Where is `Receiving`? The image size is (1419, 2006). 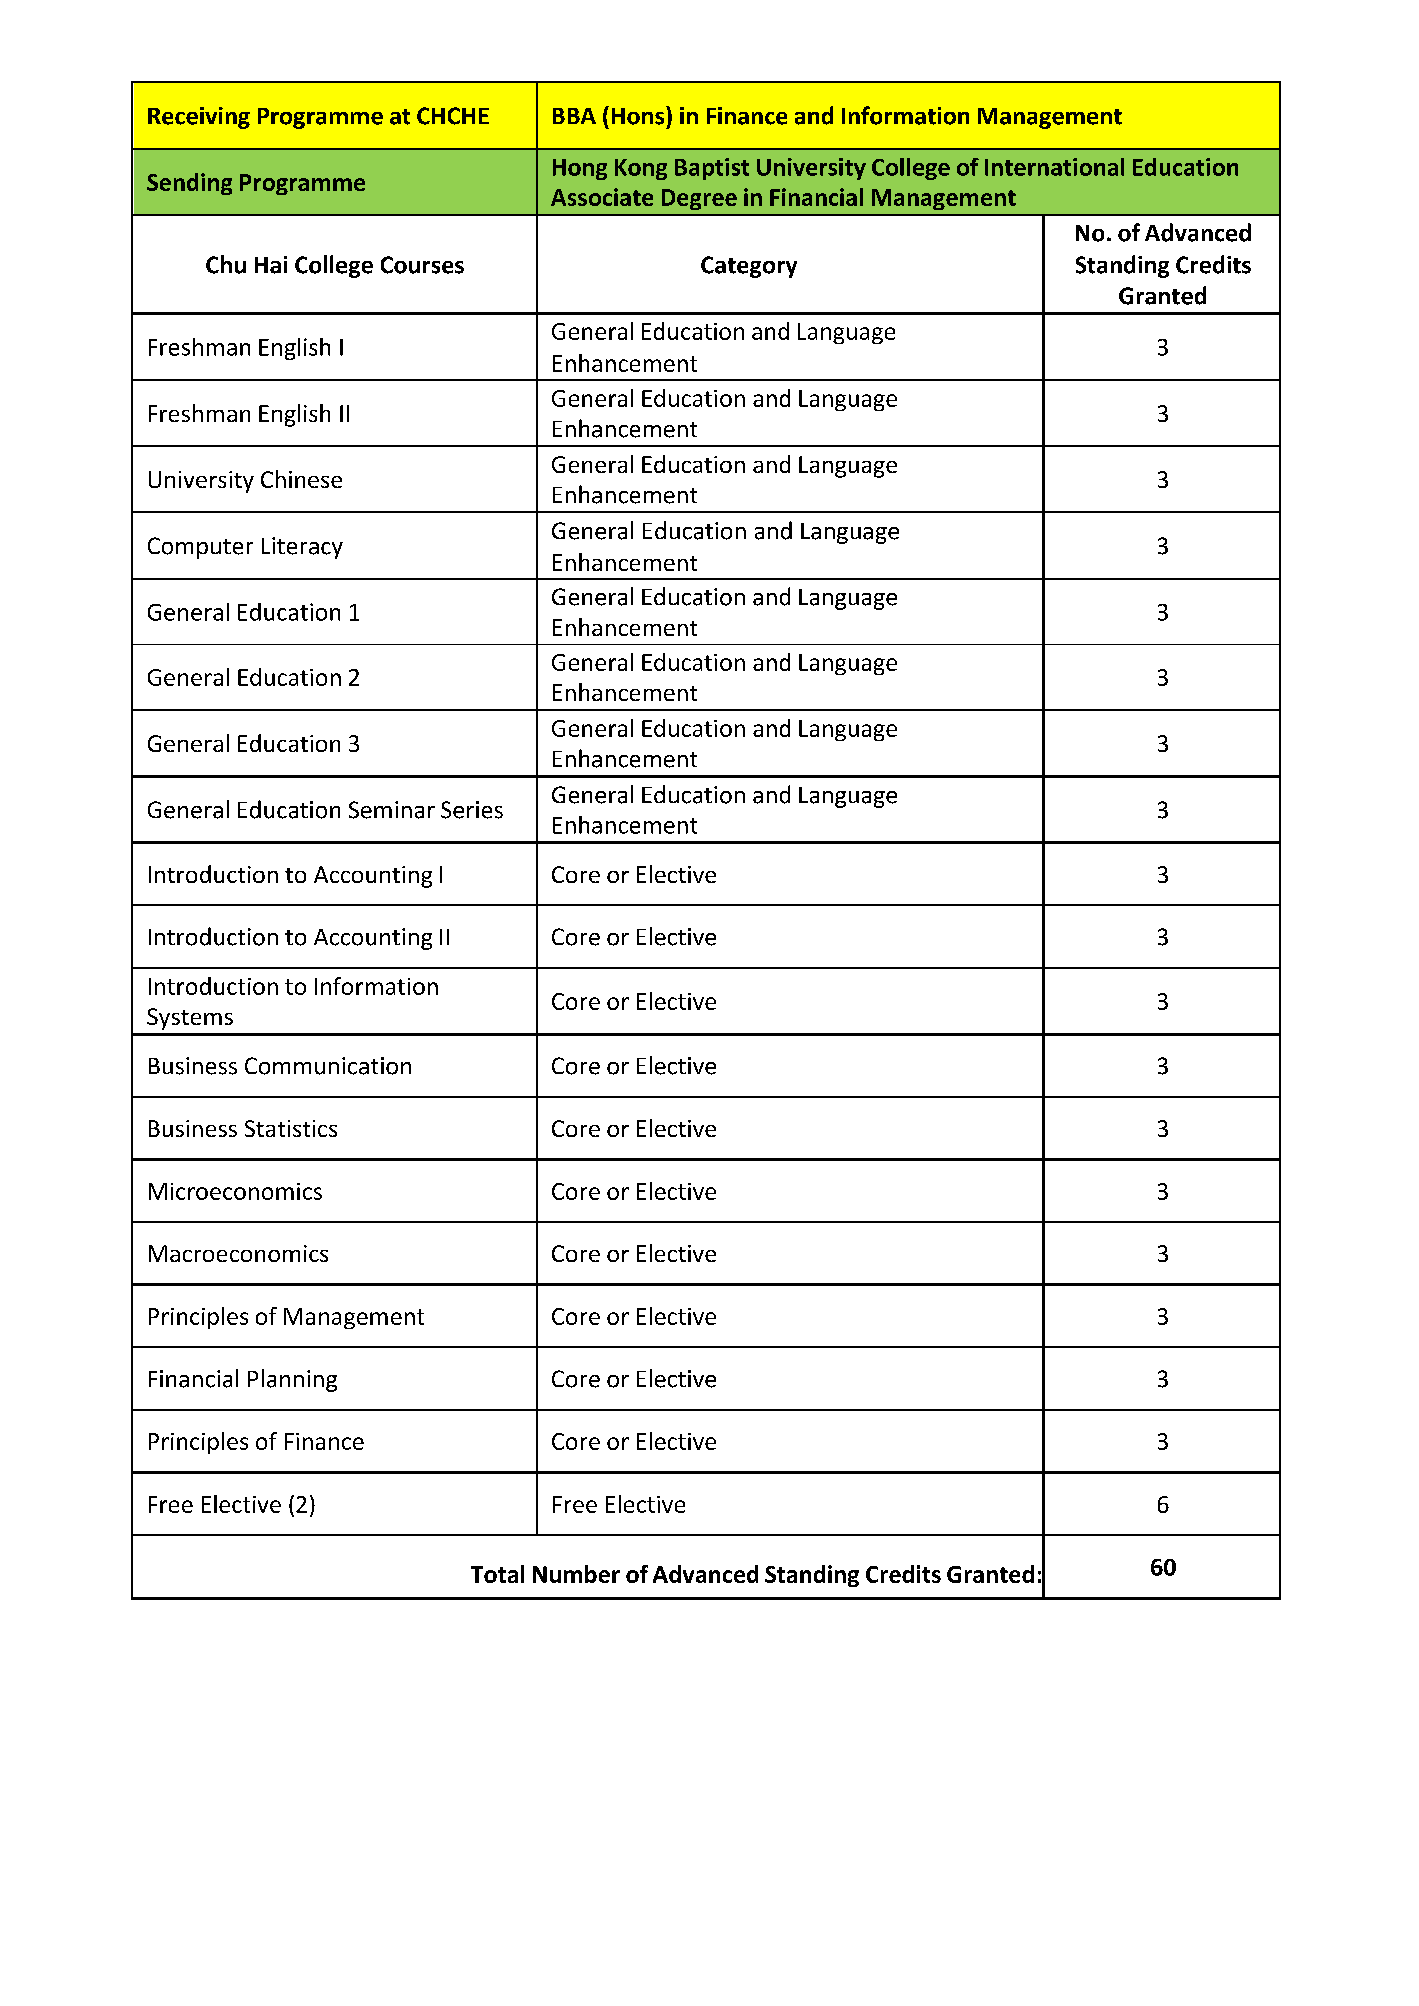
Receiving is located at coordinates (199, 118).
